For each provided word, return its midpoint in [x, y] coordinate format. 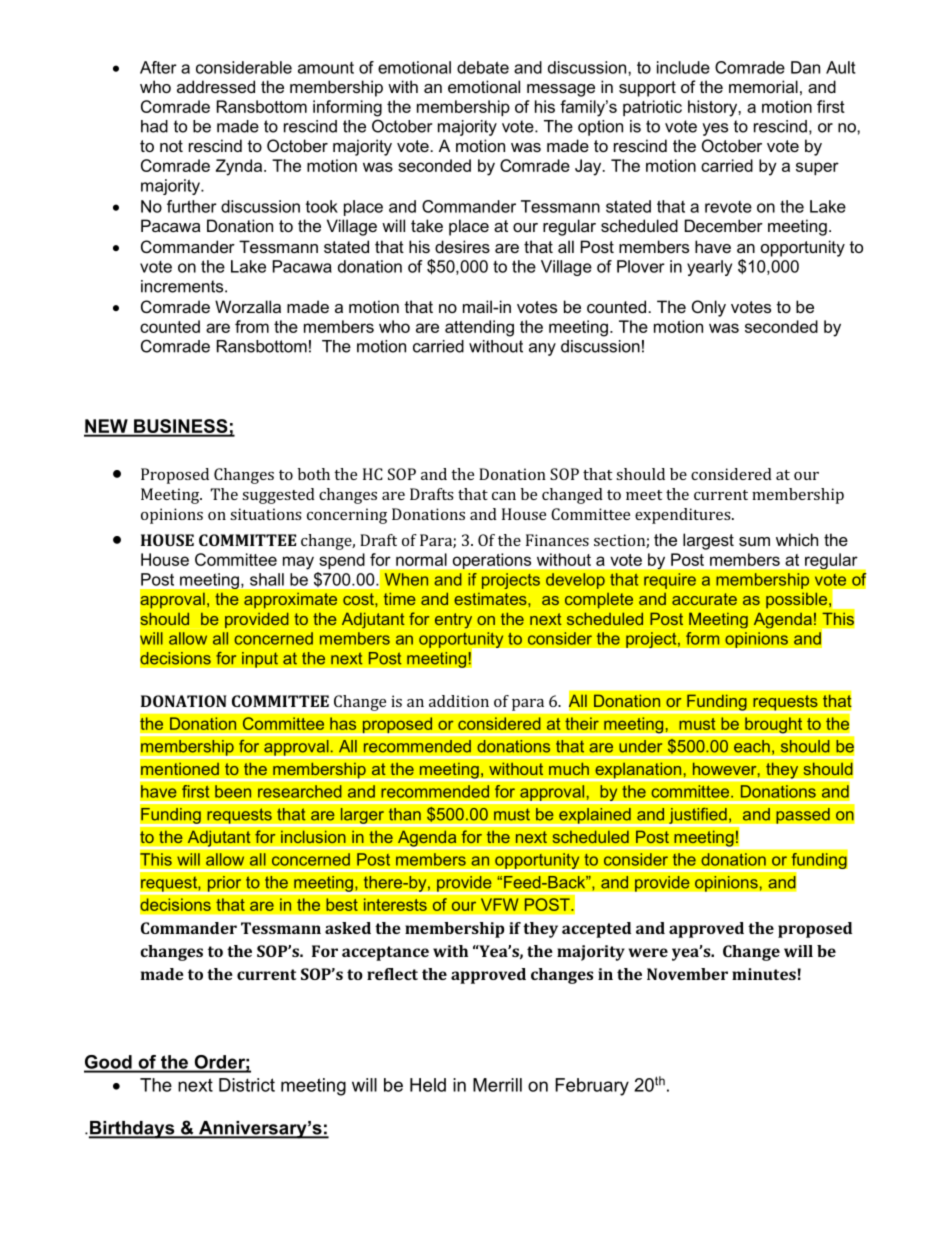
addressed [216, 86]
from [252, 326]
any [542, 349]
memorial [763, 86]
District [247, 1085]
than [404, 814]
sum [754, 541]
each [752, 746]
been [233, 791]
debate [483, 67]
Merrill [497, 1085]
